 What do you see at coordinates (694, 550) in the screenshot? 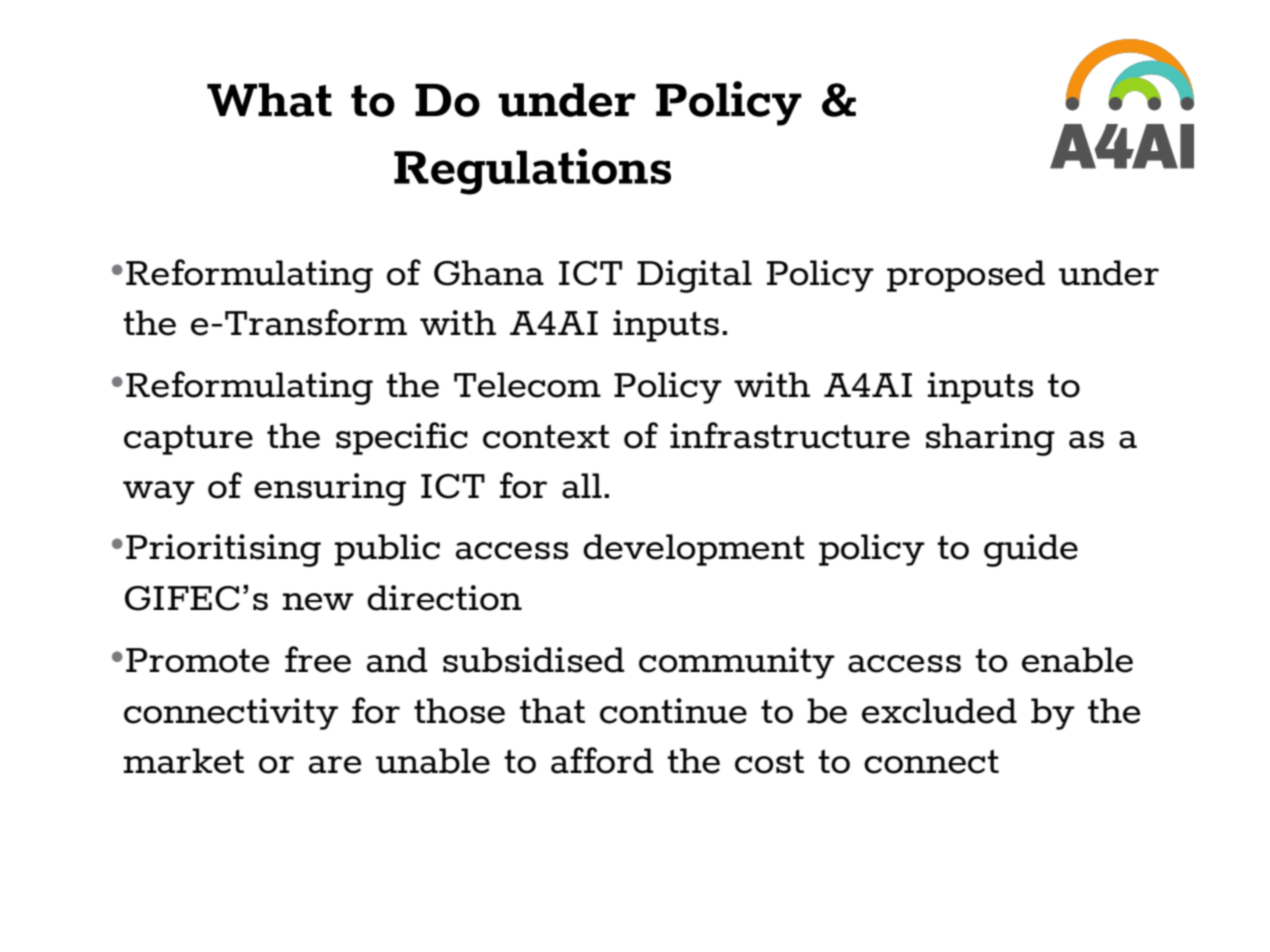
I see `development` at bounding box center [694, 550].
